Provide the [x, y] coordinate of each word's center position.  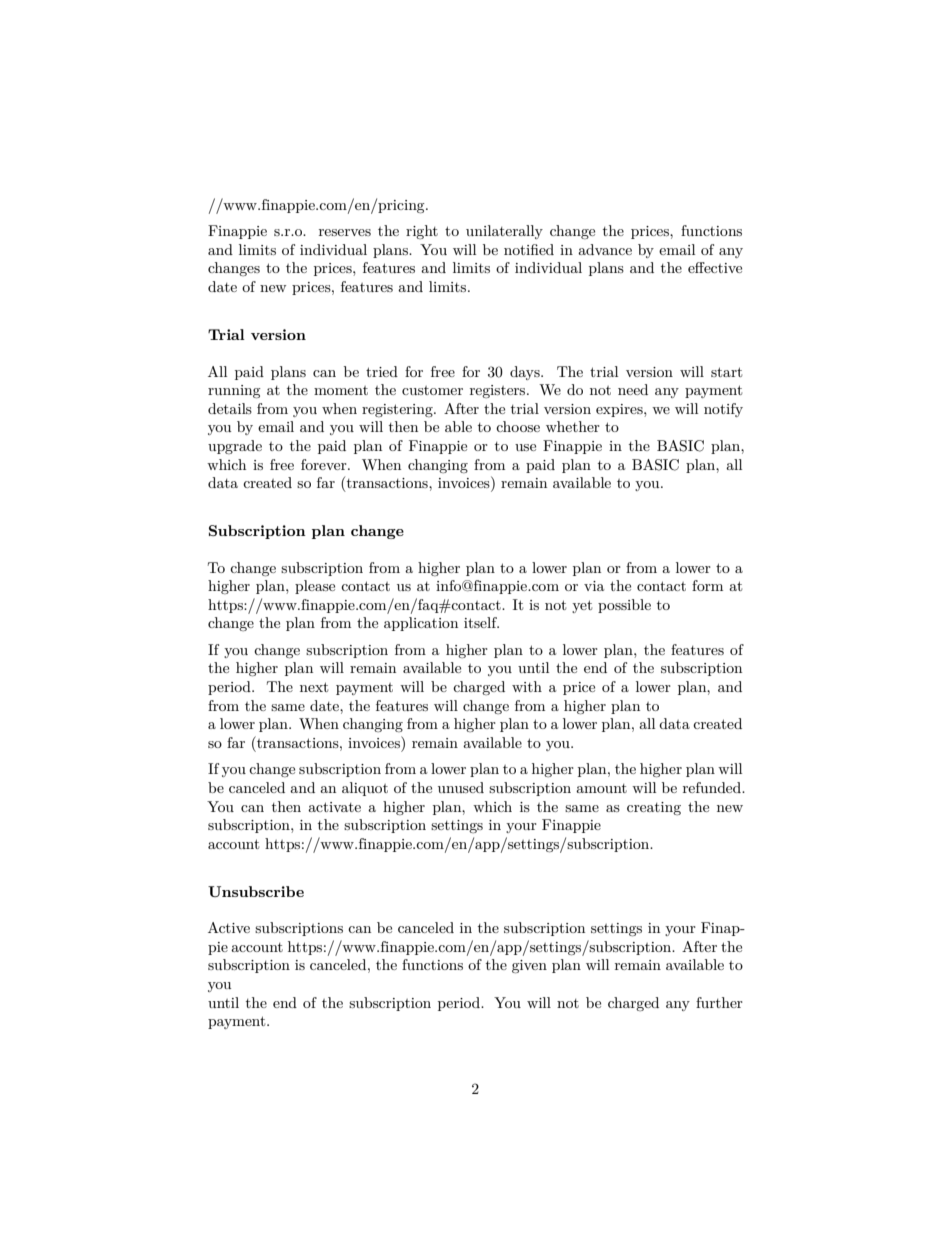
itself [481, 622]
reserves [345, 232]
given [529, 966]
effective [715, 267]
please [315, 587]
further [719, 1002]
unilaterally [504, 232]
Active [229, 927]
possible [624, 606]
